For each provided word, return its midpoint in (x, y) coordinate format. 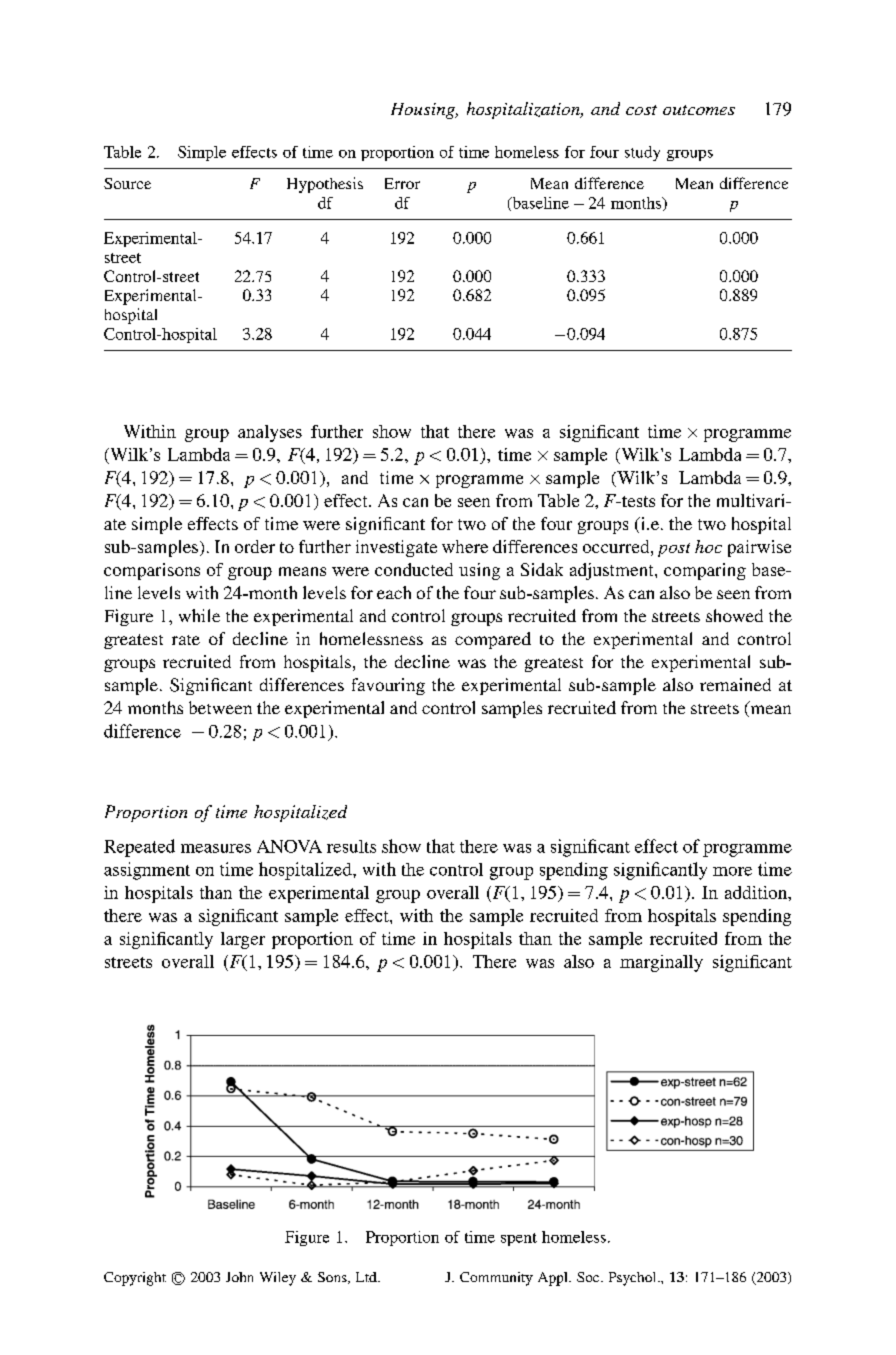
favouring (388, 686)
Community (496, 1279)
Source (127, 183)
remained (735, 684)
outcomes (699, 110)
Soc (589, 1277)
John (239, 1277)
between (220, 707)
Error (402, 183)
